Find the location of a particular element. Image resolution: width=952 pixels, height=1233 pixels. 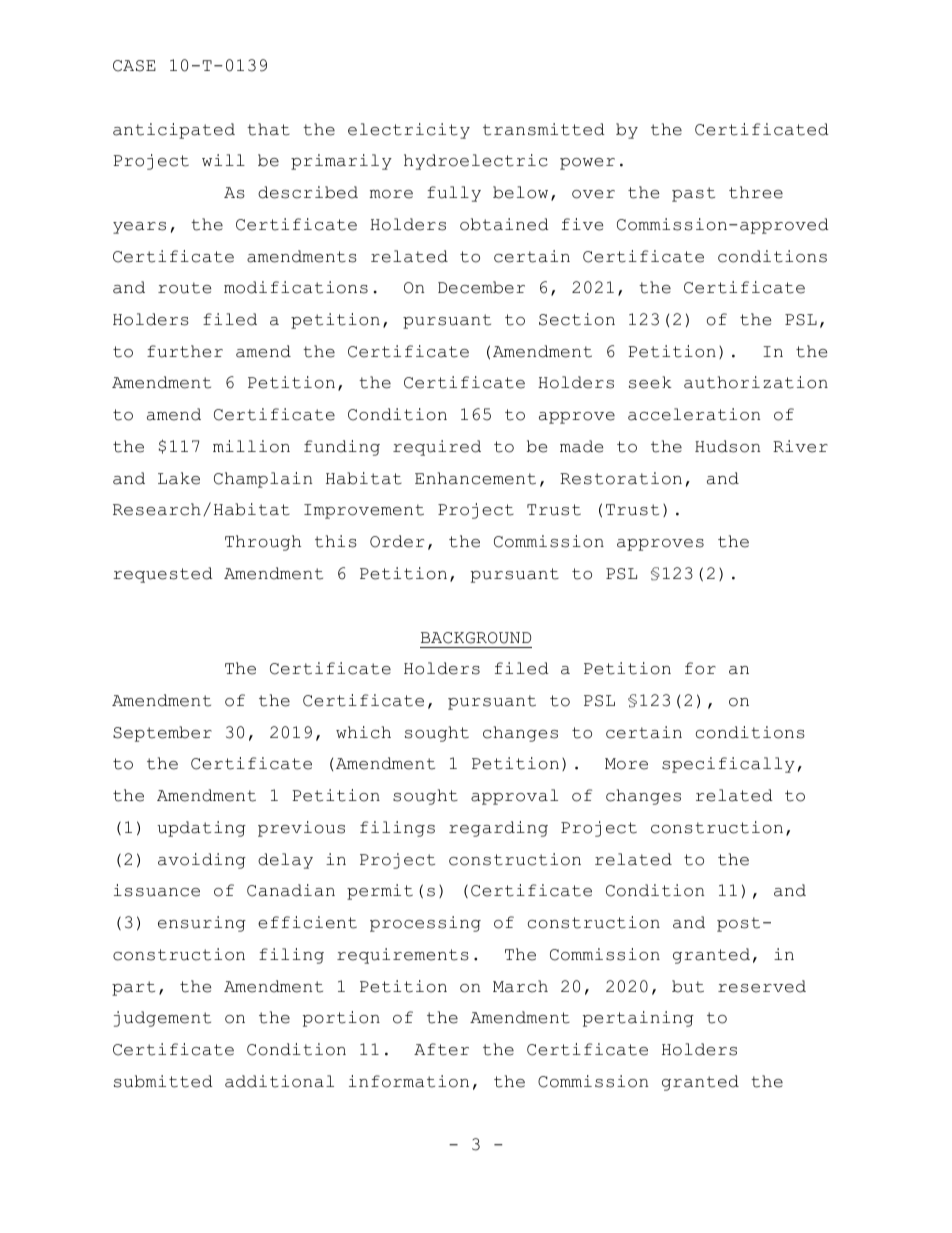

After is located at coordinates (441, 1049).
